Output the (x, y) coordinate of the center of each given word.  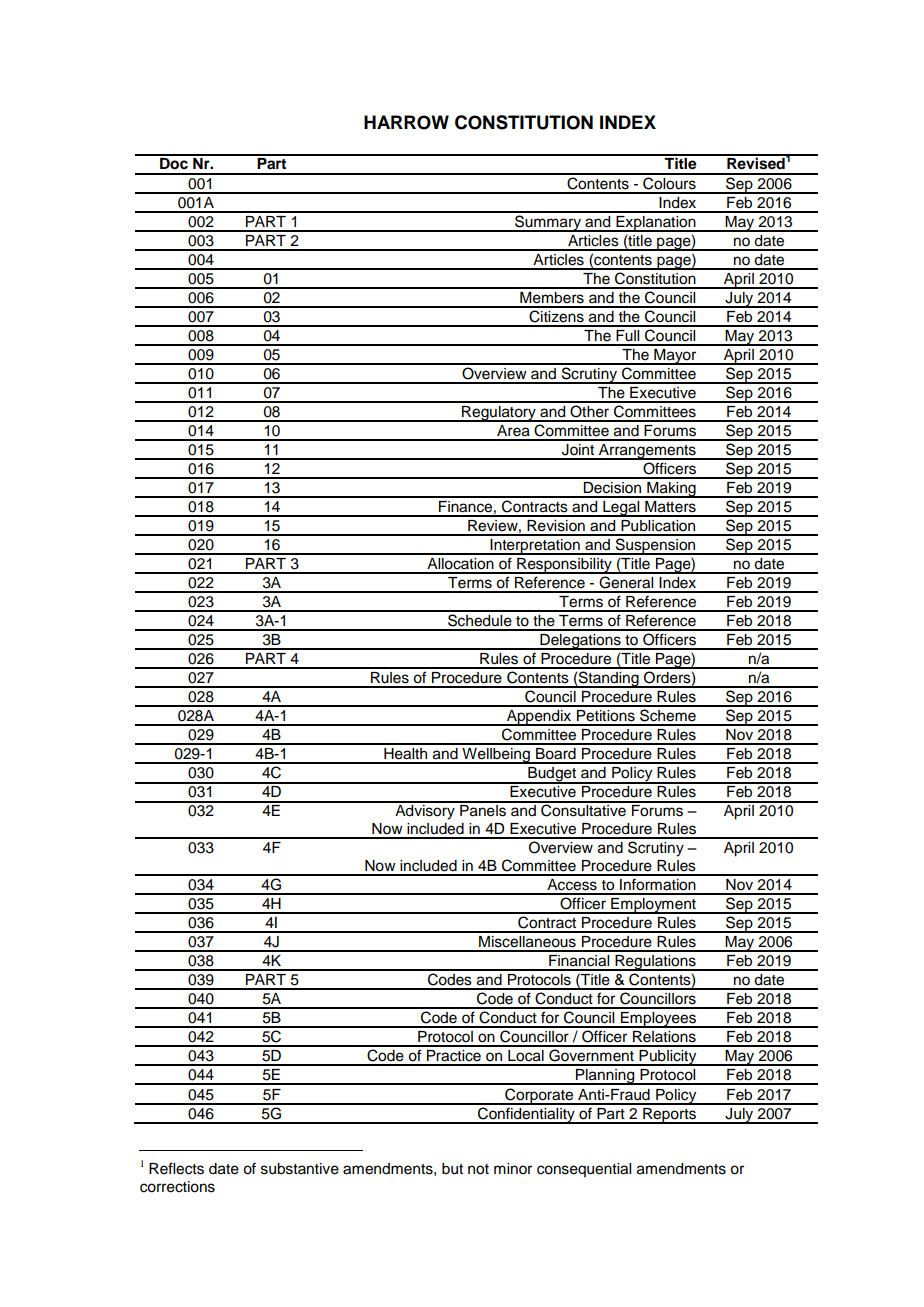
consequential (584, 1170)
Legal (621, 509)
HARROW (406, 122)
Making (671, 490)
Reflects (176, 1168)
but (452, 1169)
